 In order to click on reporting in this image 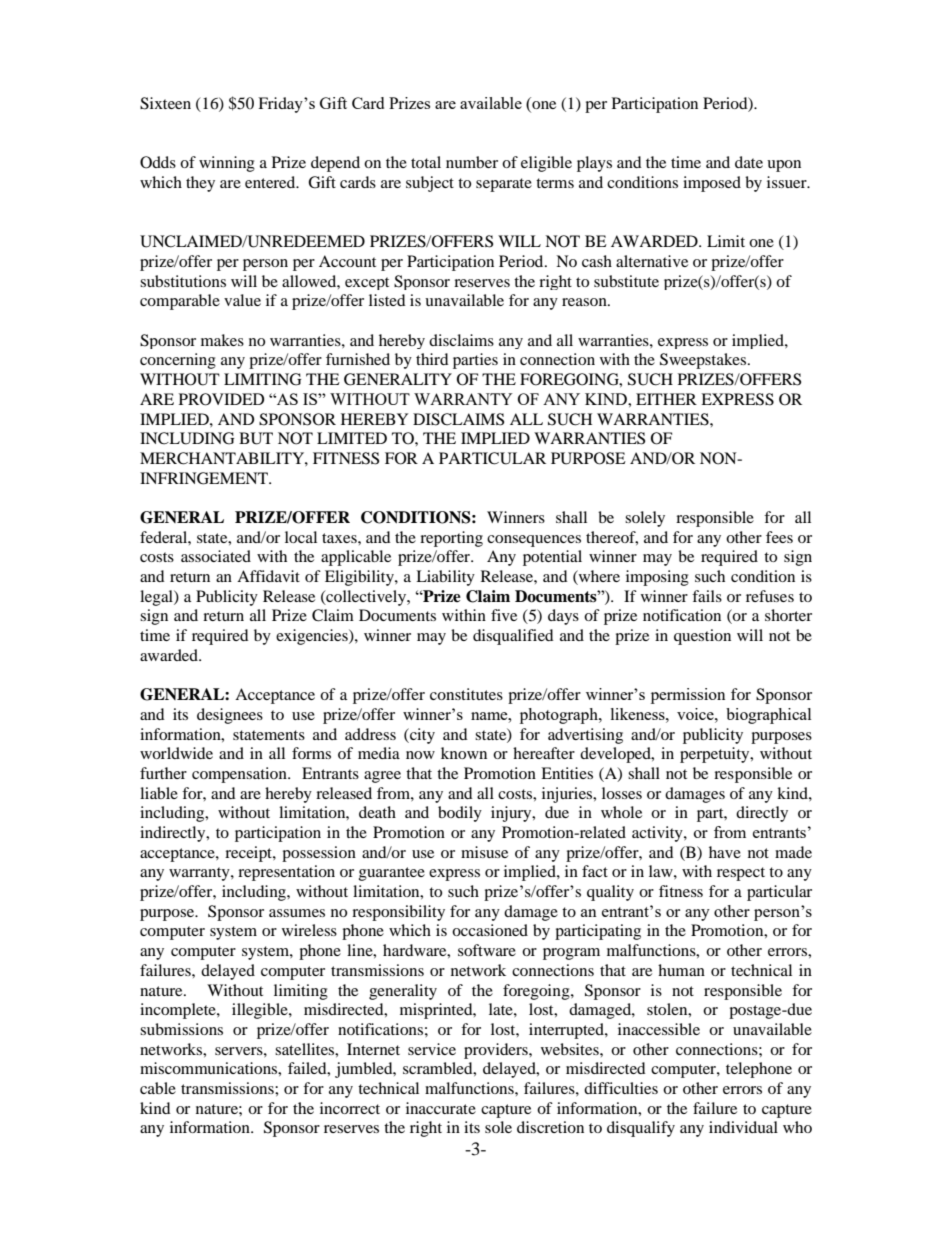, I will do `click(451, 539)`.
